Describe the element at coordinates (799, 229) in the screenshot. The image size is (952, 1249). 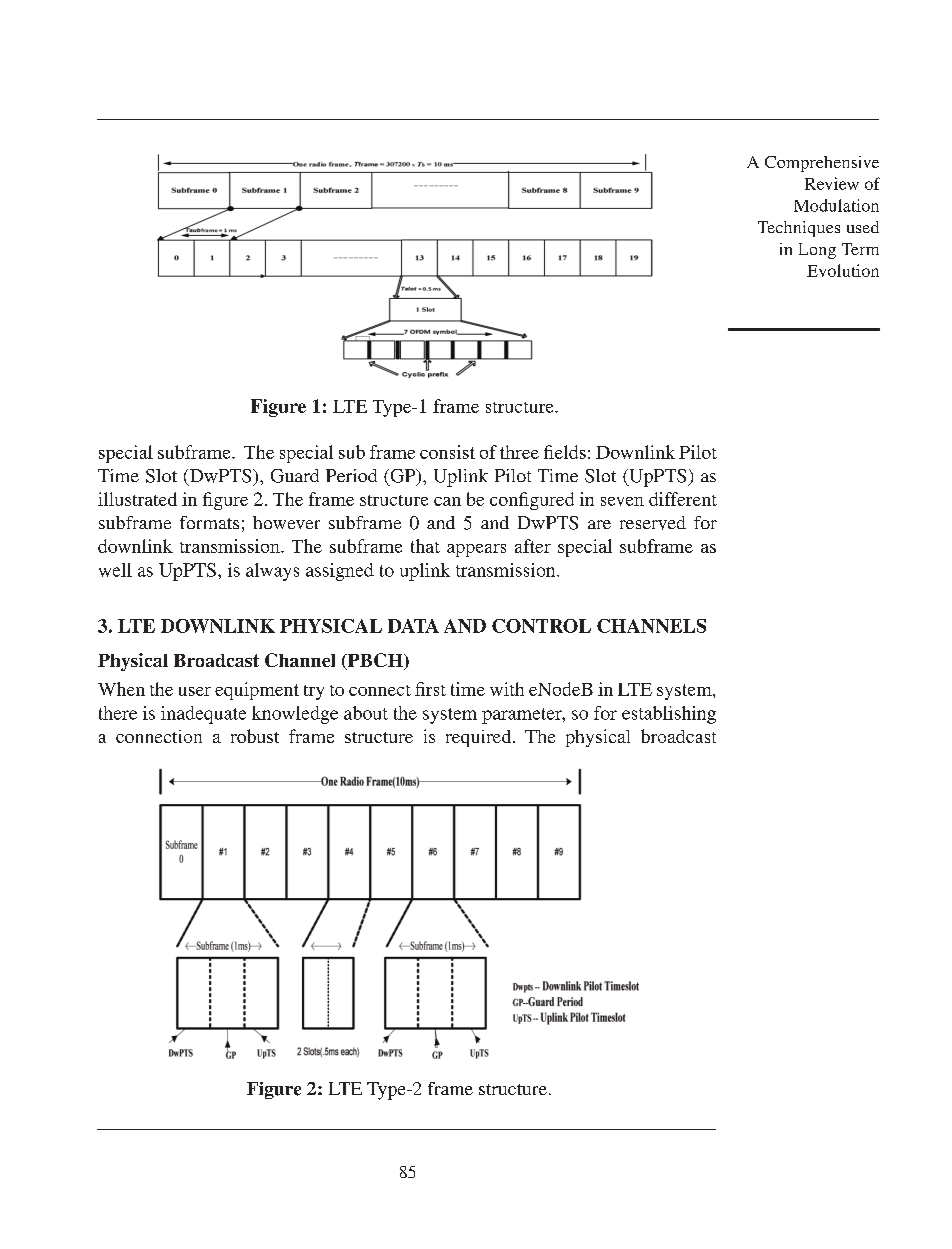
I see `Techniques` at that location.
